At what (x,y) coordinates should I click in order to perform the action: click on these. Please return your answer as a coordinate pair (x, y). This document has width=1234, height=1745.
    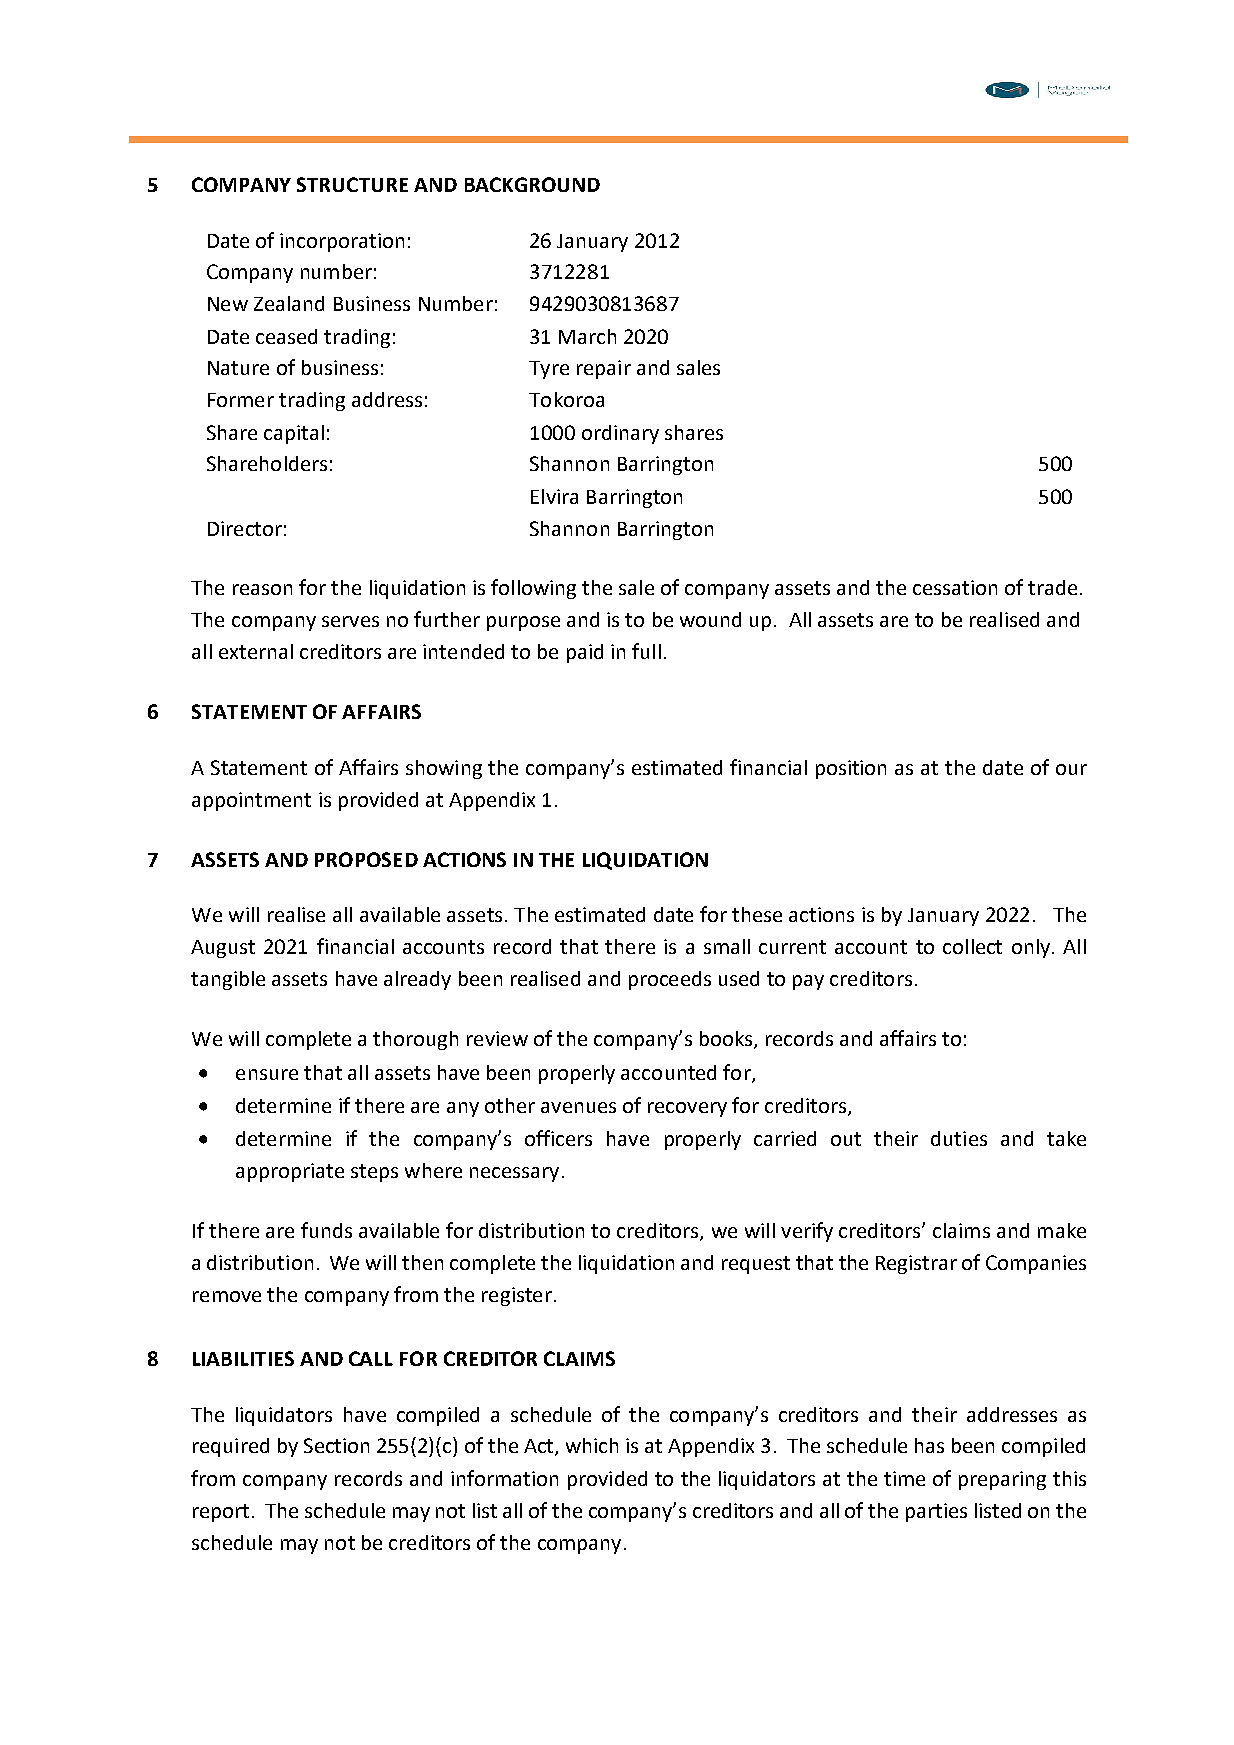
    Looking at the image, I should click on (757, 914).
